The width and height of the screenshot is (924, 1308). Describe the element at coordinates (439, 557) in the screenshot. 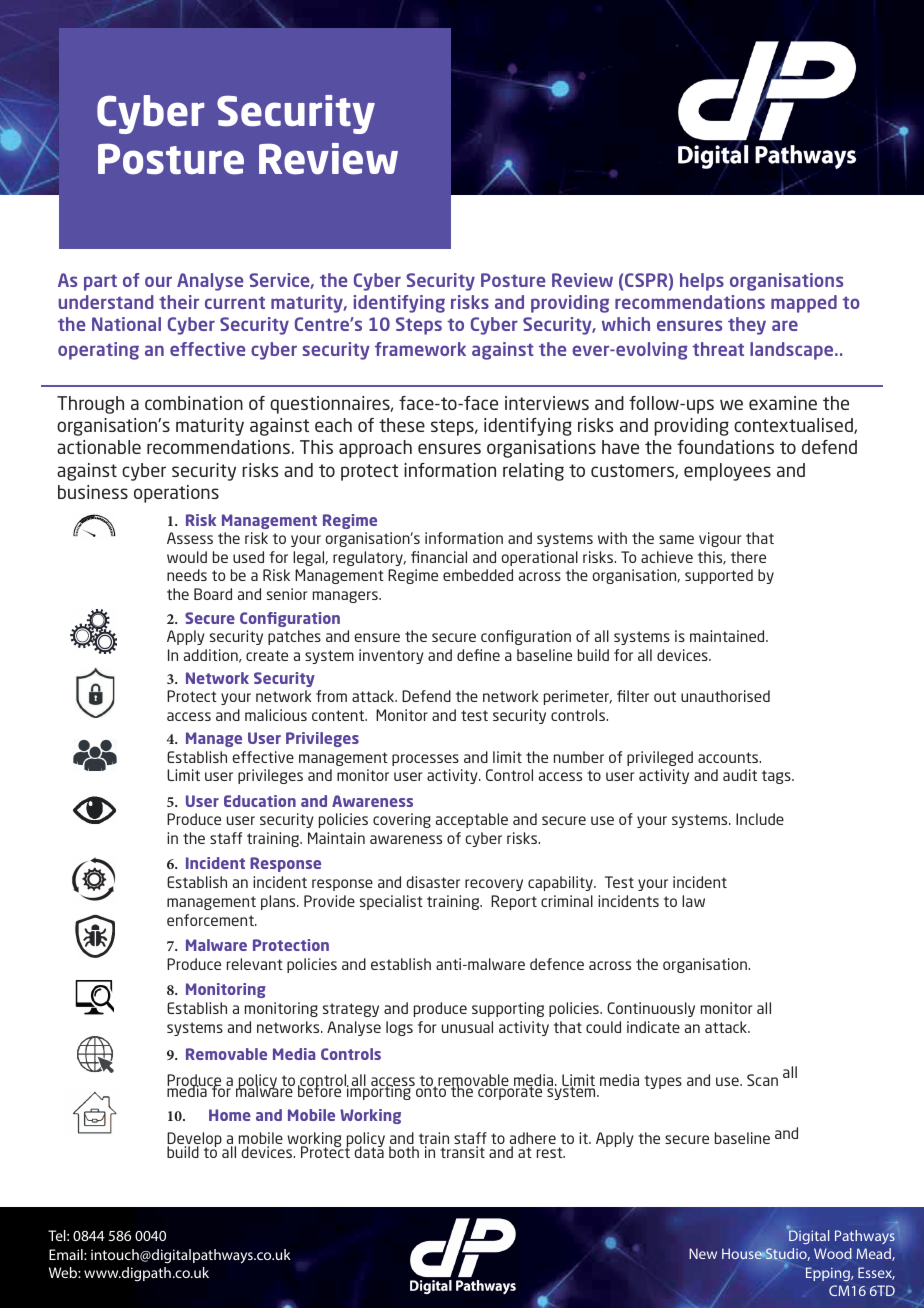

I see `financial` at that location.
